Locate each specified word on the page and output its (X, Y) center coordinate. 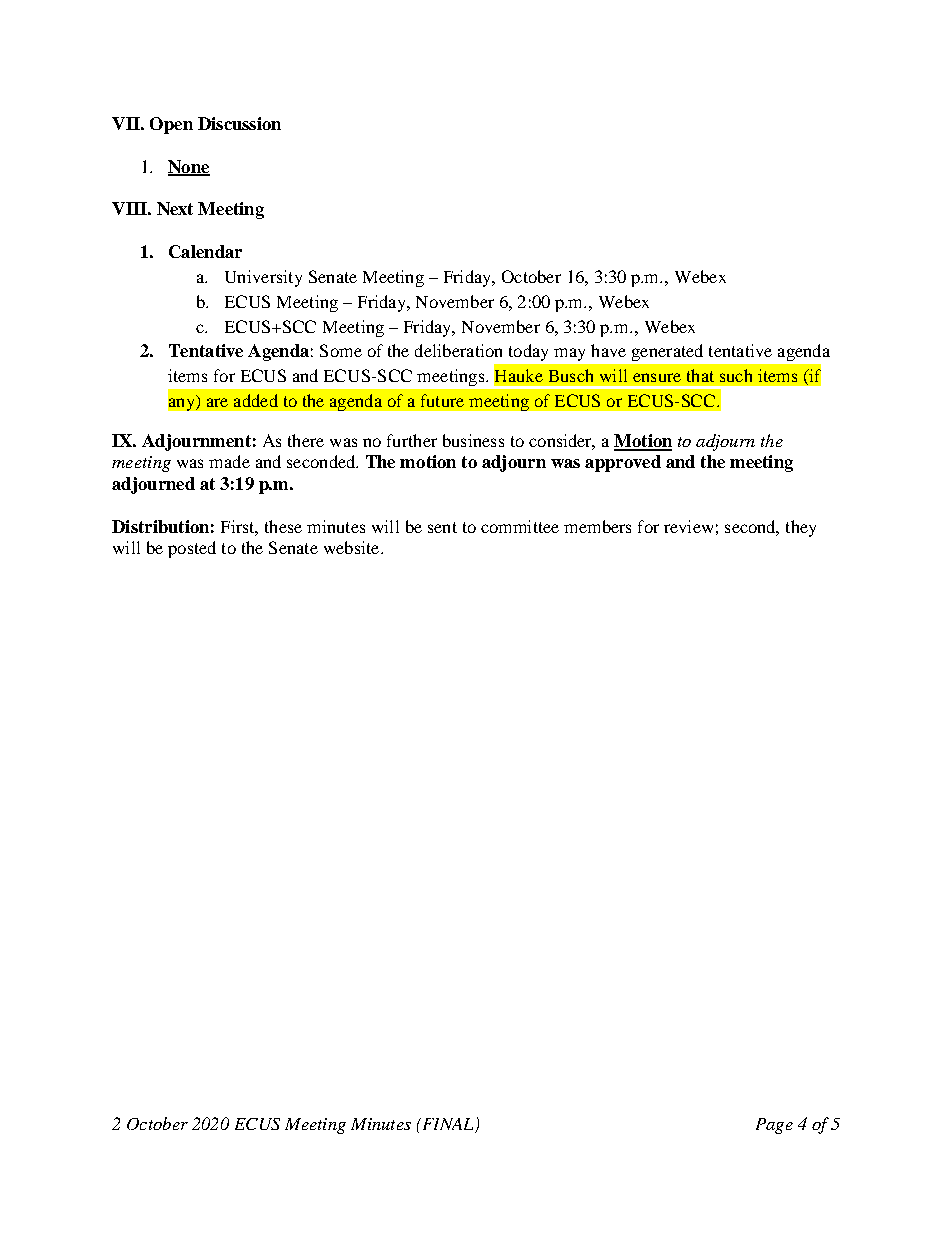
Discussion (239, 123)
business (473, 440)
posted (192, 549)
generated (667, 352)
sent (442, 527)
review (688, 526)
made (229, 461)
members (597, 526)
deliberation (458, 350)
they (801, 528)
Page (774, 1126)
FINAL (448, 1125)
